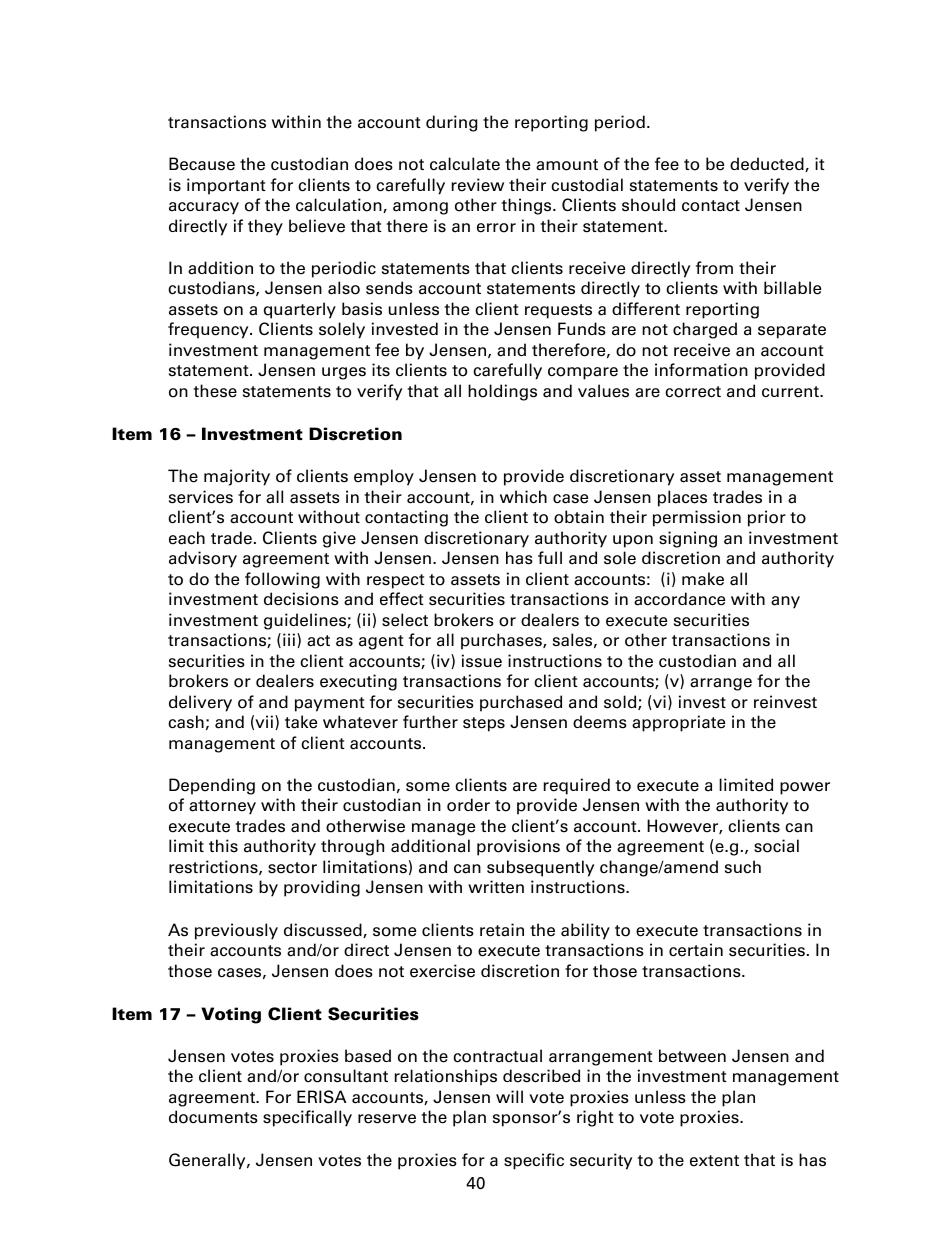  Describe the element at coordinates (785, 602) in the page. I see `any` at that location.
